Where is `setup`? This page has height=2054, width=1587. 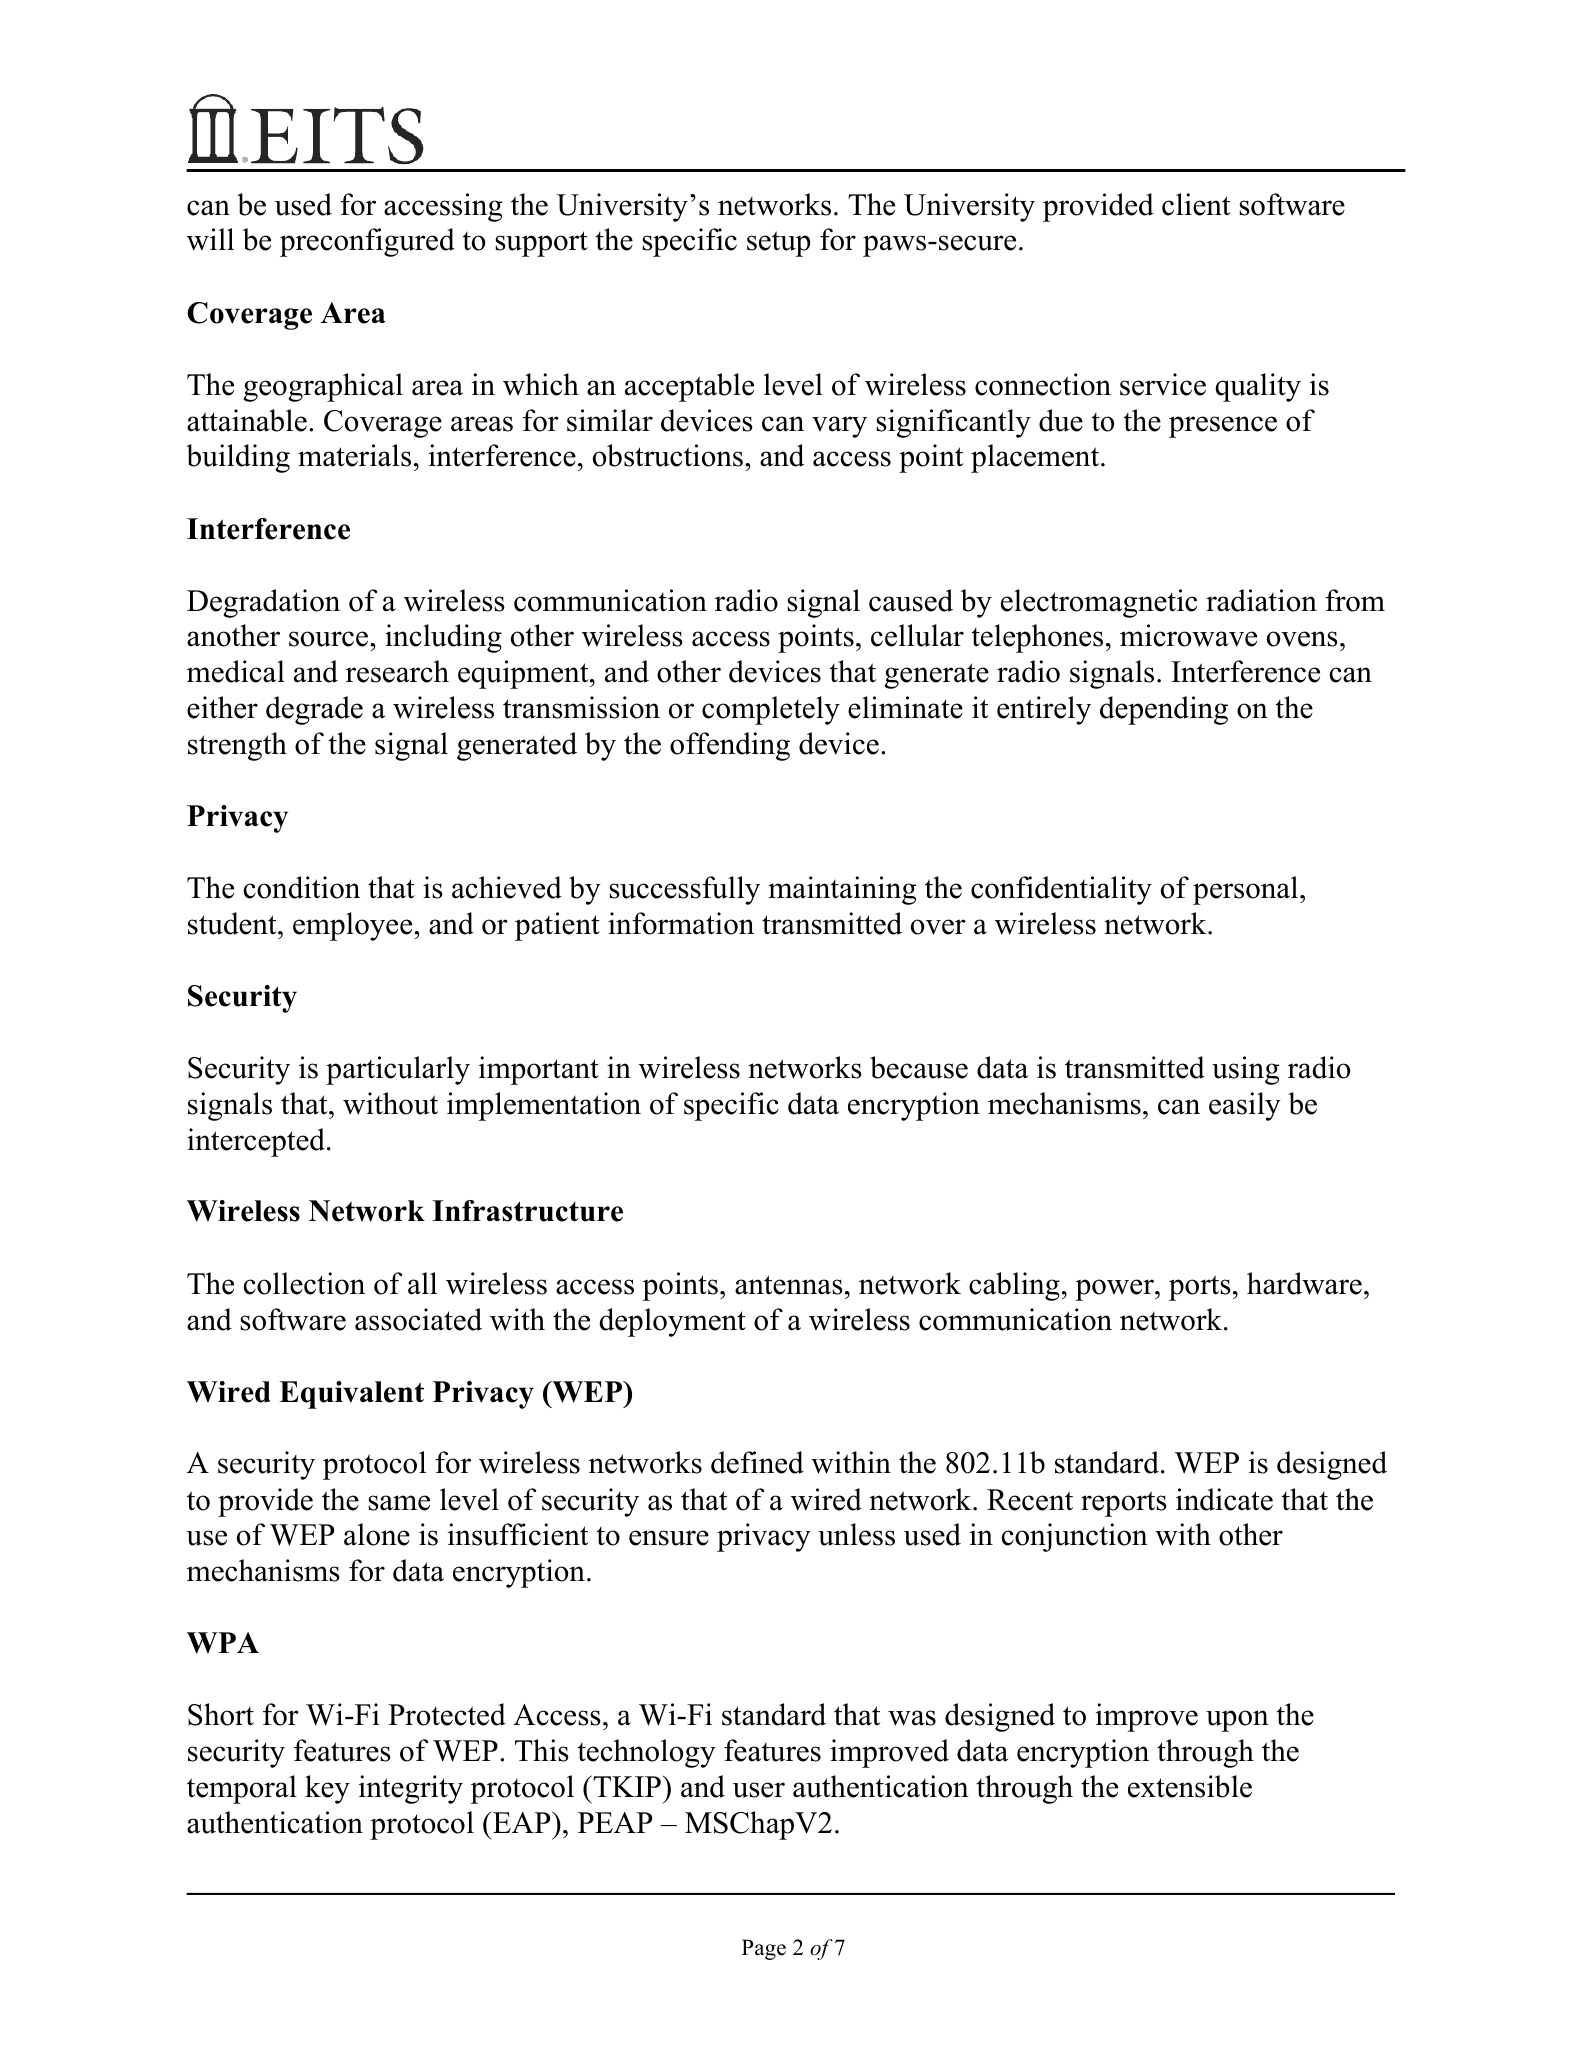 setup is located at coordinates (779, 244).
